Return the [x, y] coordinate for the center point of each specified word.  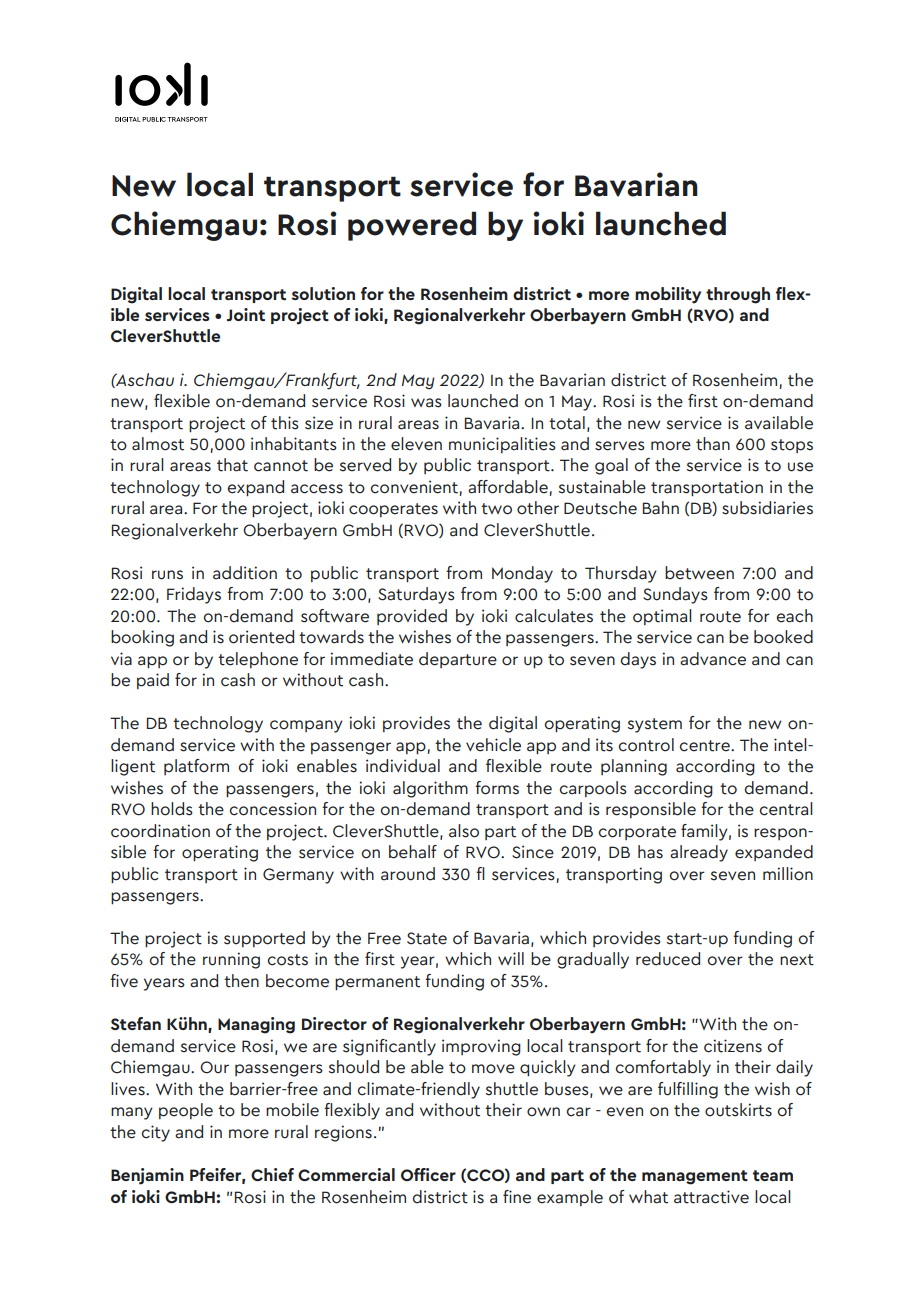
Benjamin [147, 1176]
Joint [246, 314]
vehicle [493, 745]
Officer [428, 1174]
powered [412, 226]
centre [705, 746]
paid [153, 681]
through [738, 295]
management [695, 1177]
